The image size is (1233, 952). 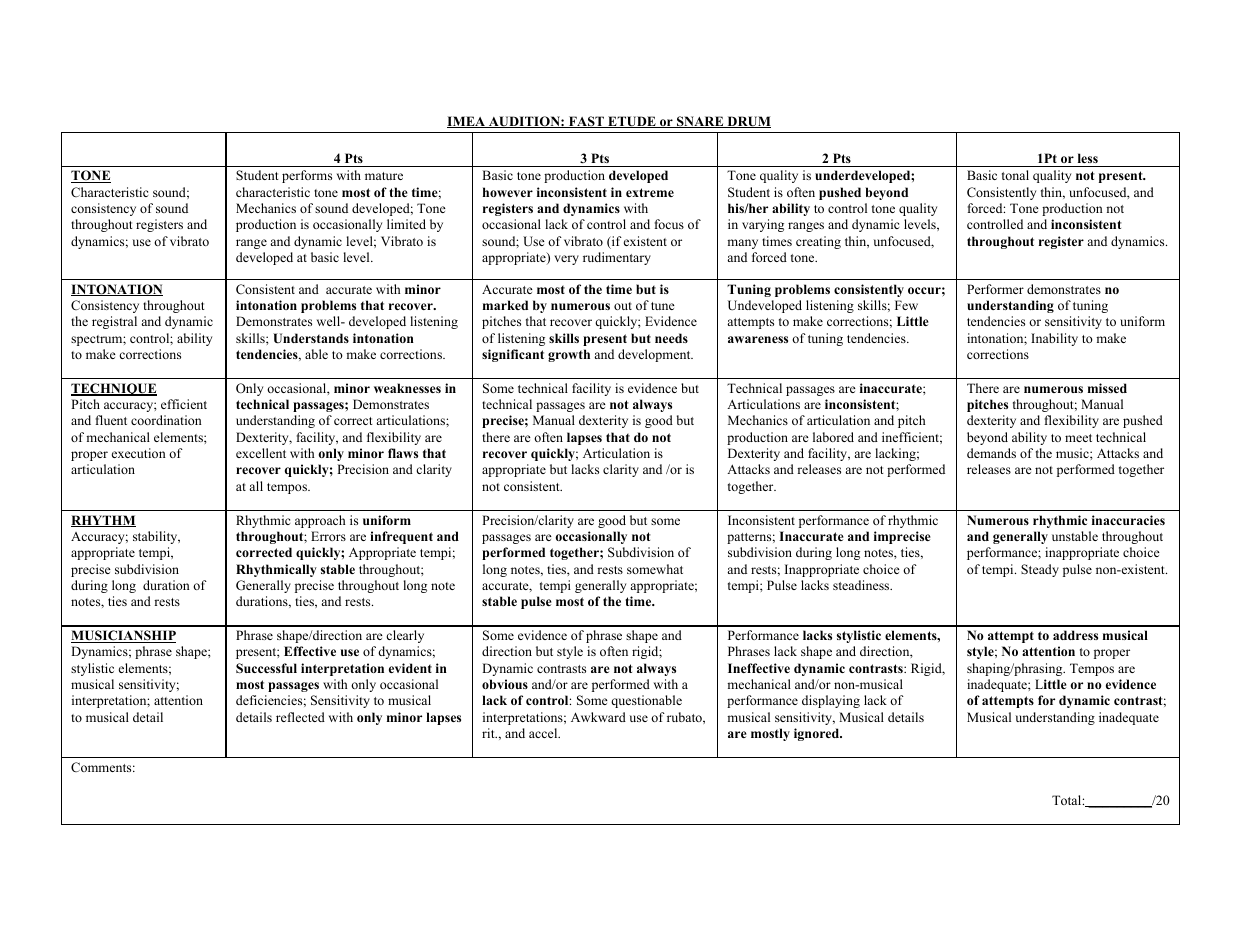 I want to click on Awkward, so click(x=598, y=717).
